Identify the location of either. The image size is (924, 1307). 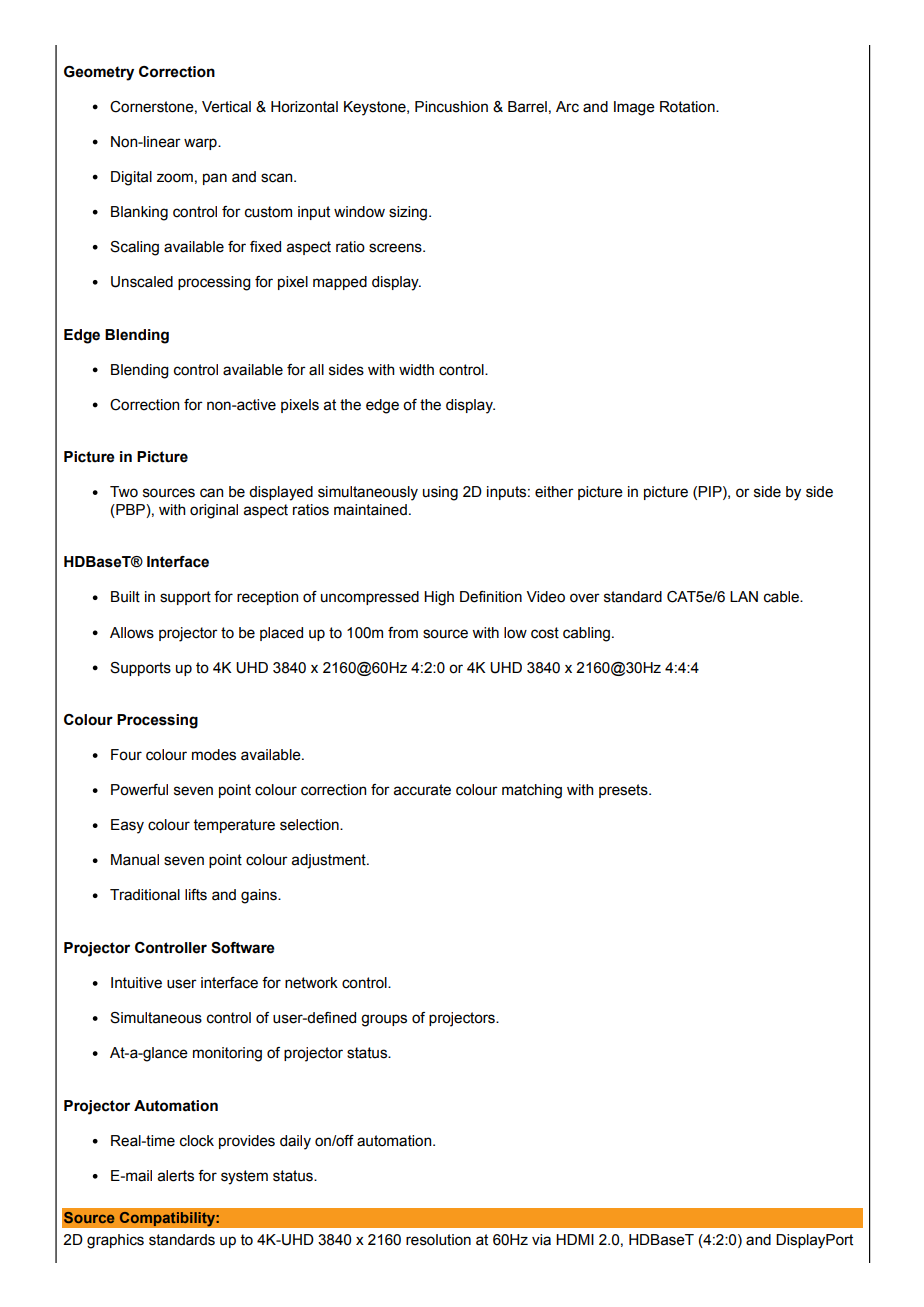
(554, 492).
